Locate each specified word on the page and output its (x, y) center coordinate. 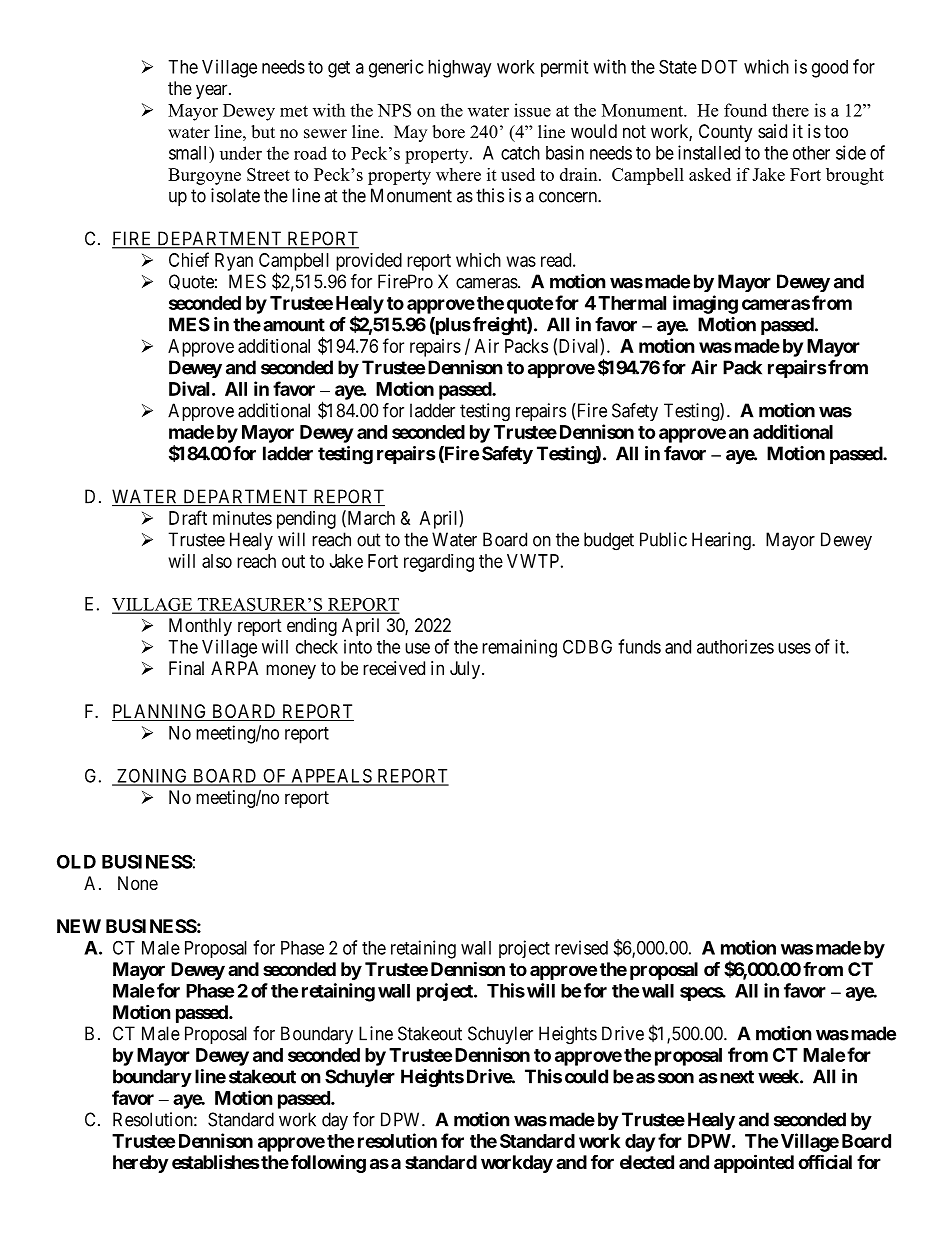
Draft (188, 517)
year (213, 91)
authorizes (735, 646)
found (745, 110)
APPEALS (331, 776)
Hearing (722, 541)
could (586, 1076)
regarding (439, 563)
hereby (140, 1164)
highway (459, 68)
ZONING (152, 776)
